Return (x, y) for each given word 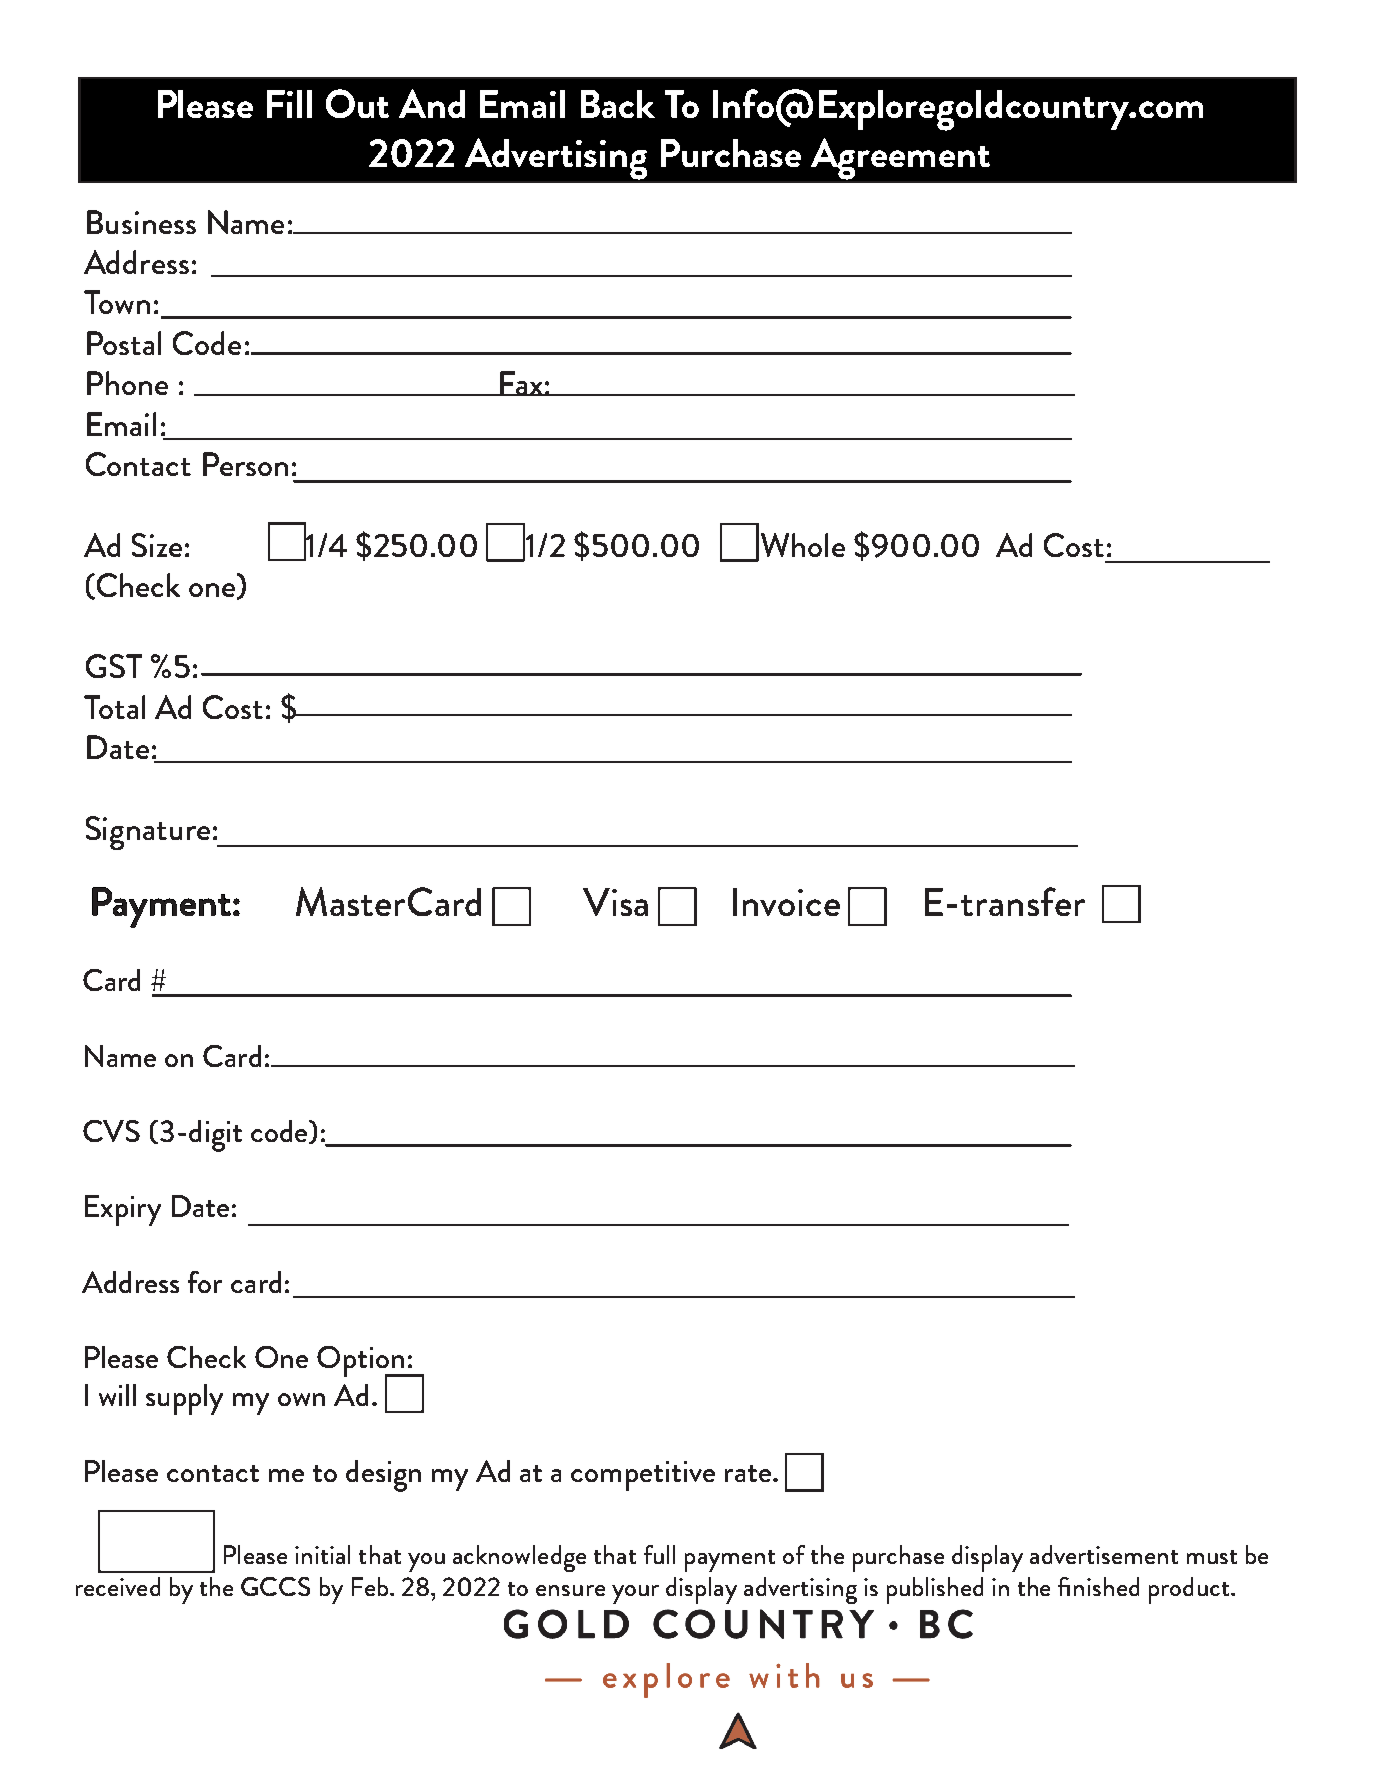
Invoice (786, 902)
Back (618, 104)
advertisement (1104, 1554)
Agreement (900, 159)
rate (749, 1473)
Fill (289, 104)
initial (322, 1554)
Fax (521, 383)
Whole (803, 545)
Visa (615, 902)
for (205, 1282)
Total (114, 707)
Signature (148, 833)
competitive (643, 1476)
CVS (111, 1131)
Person (245, 464)
